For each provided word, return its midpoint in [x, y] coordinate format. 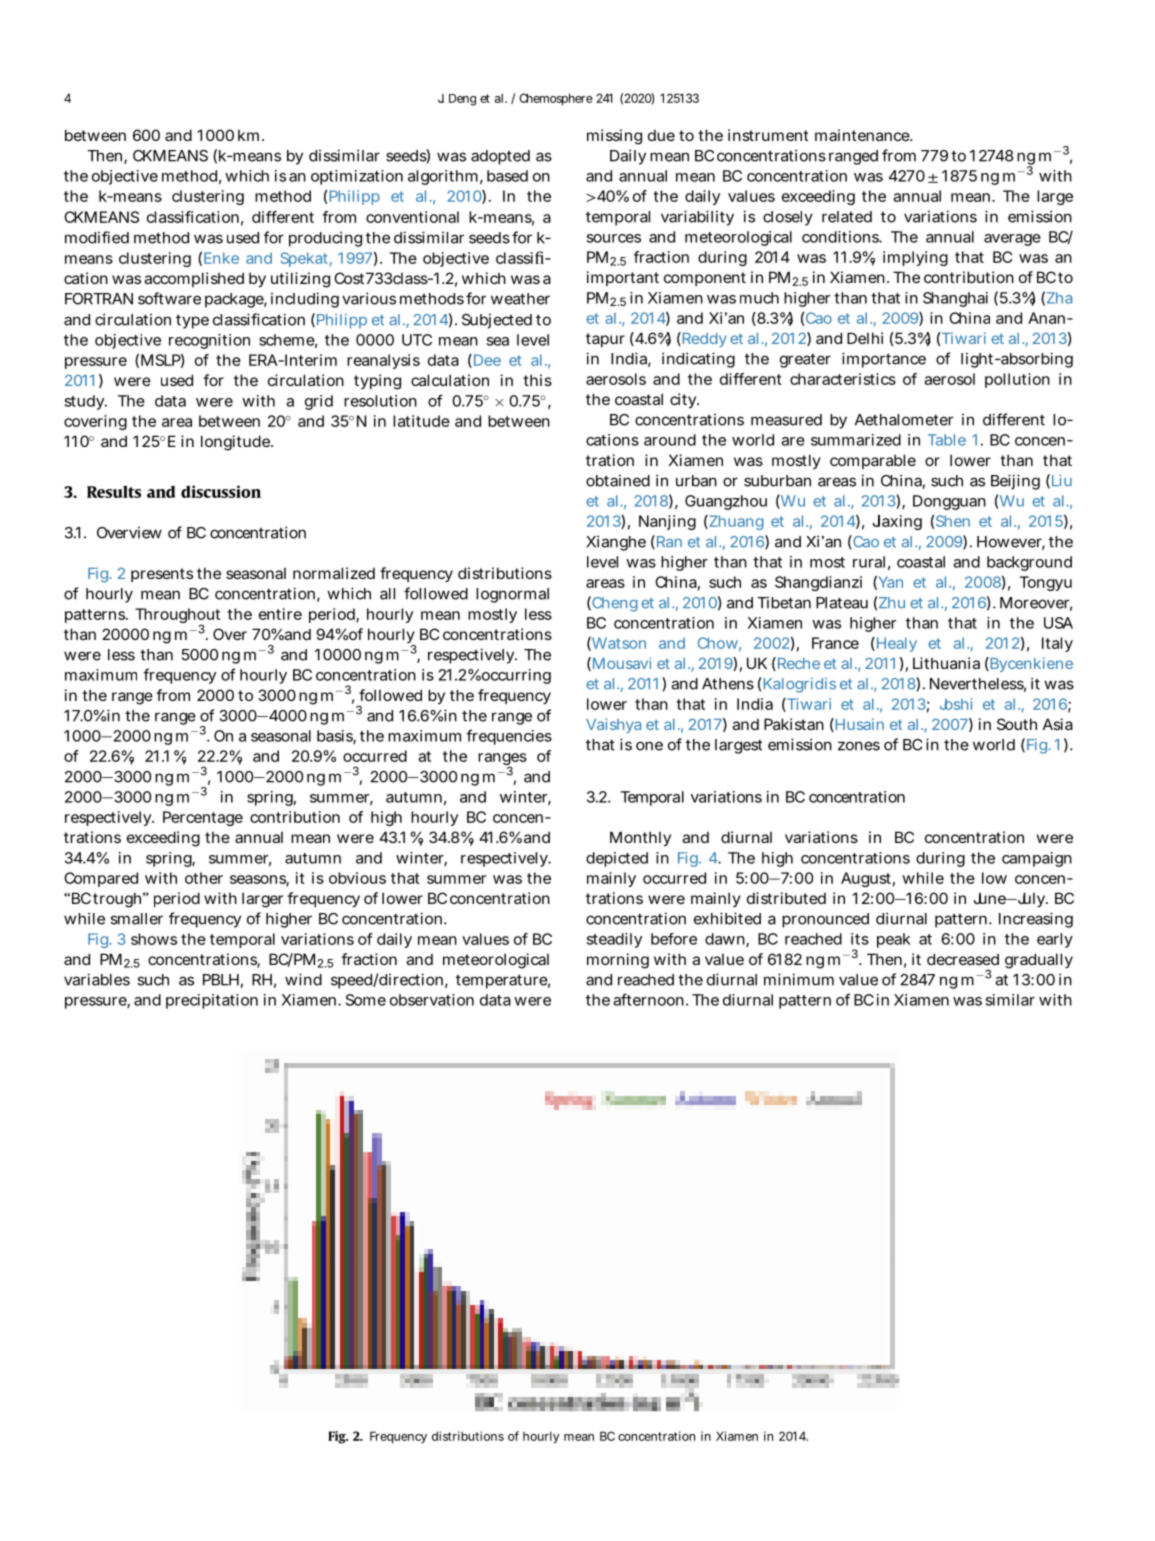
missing [614, 137]
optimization [357, 177]
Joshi [956, 704]
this [537, 380]
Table [947, 440]
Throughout [177, 617]
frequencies [509, 737]
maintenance [862, 135]
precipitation [212, 1001]
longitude [235, 443]
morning [618, 961]
